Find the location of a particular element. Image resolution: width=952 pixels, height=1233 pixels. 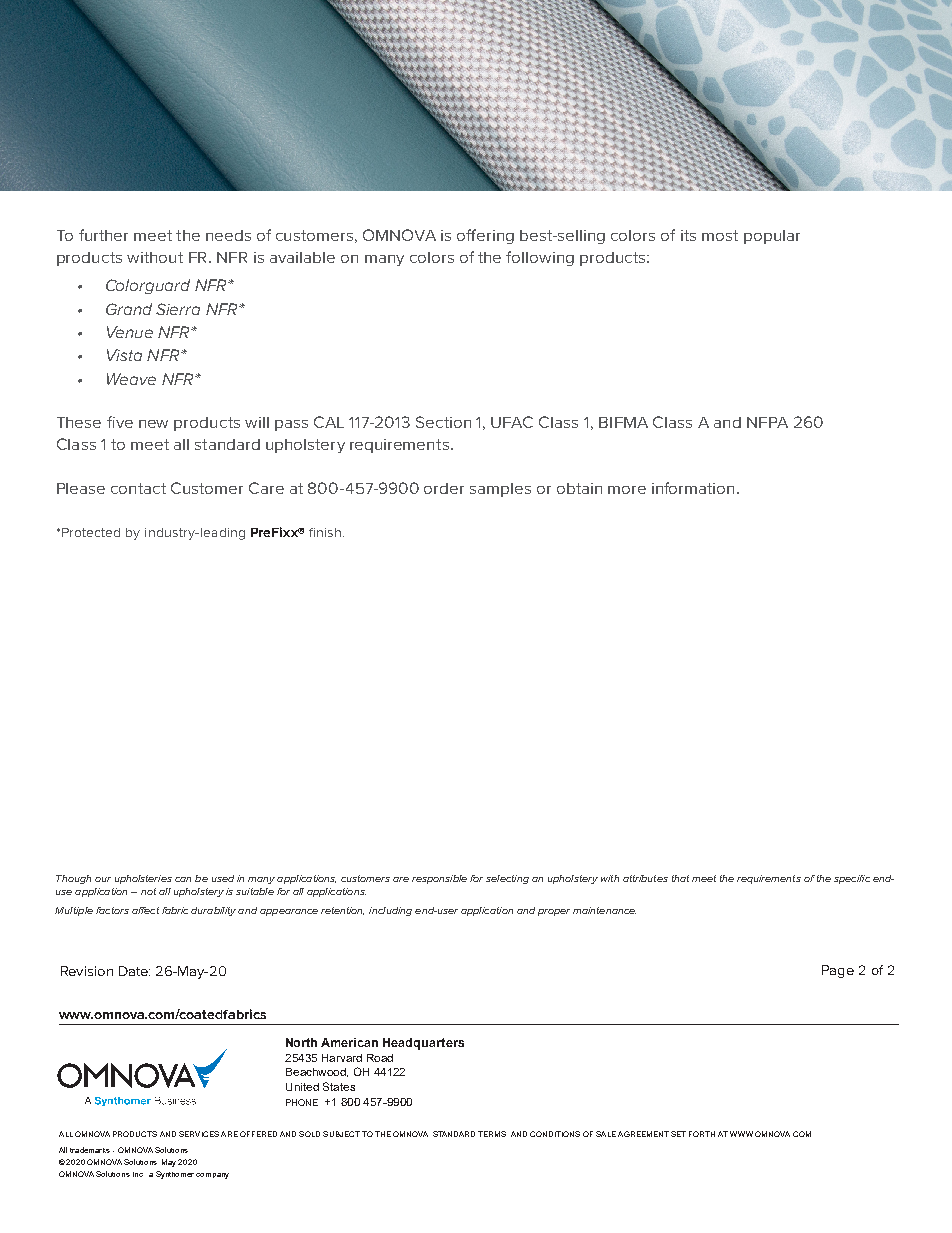

FORTH is located at coordinates (702, 1134).
